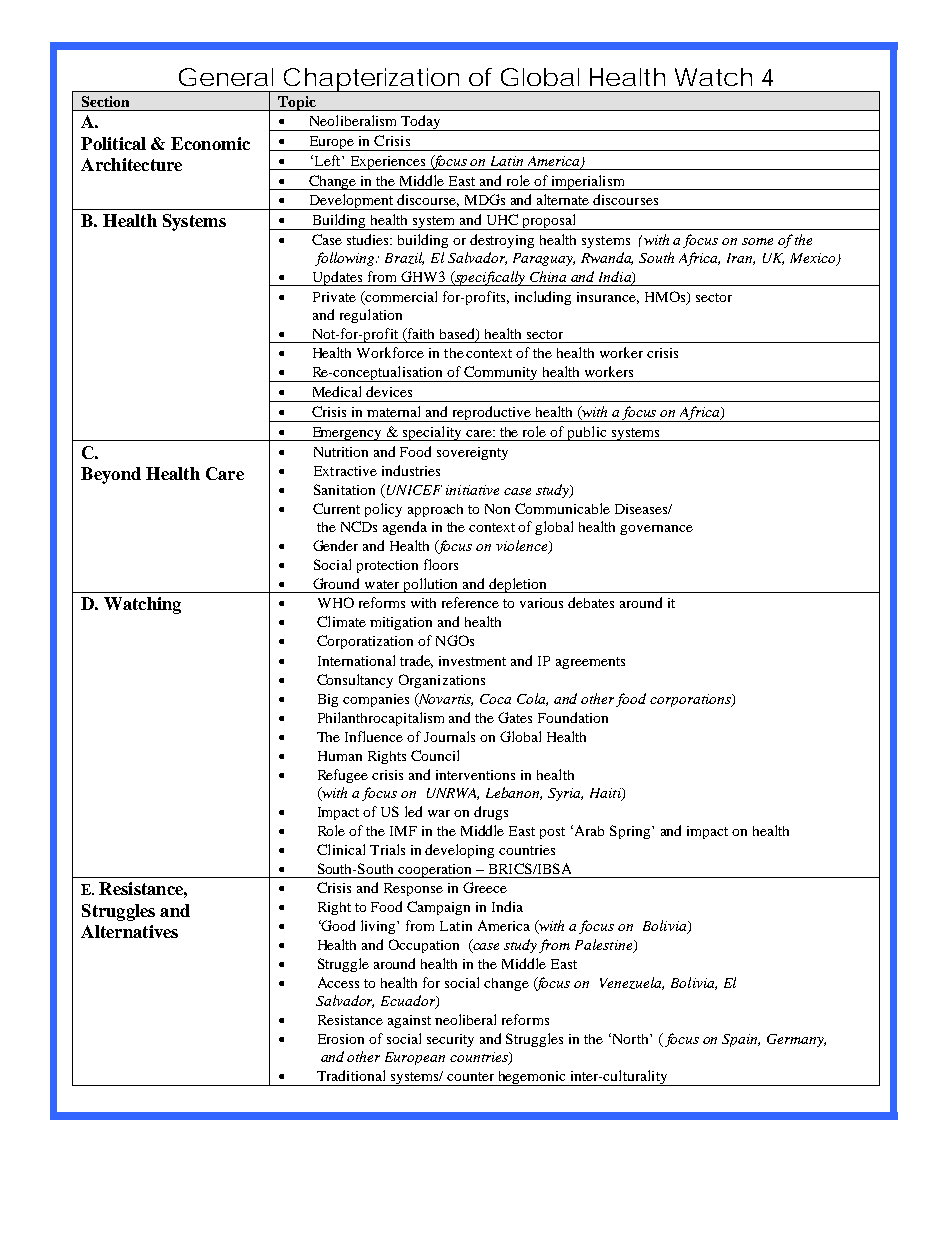 The width and height of the image is (952, 1233). Describe the element at coordinates (608, 298) in the image. I see `insurance` at that location.
